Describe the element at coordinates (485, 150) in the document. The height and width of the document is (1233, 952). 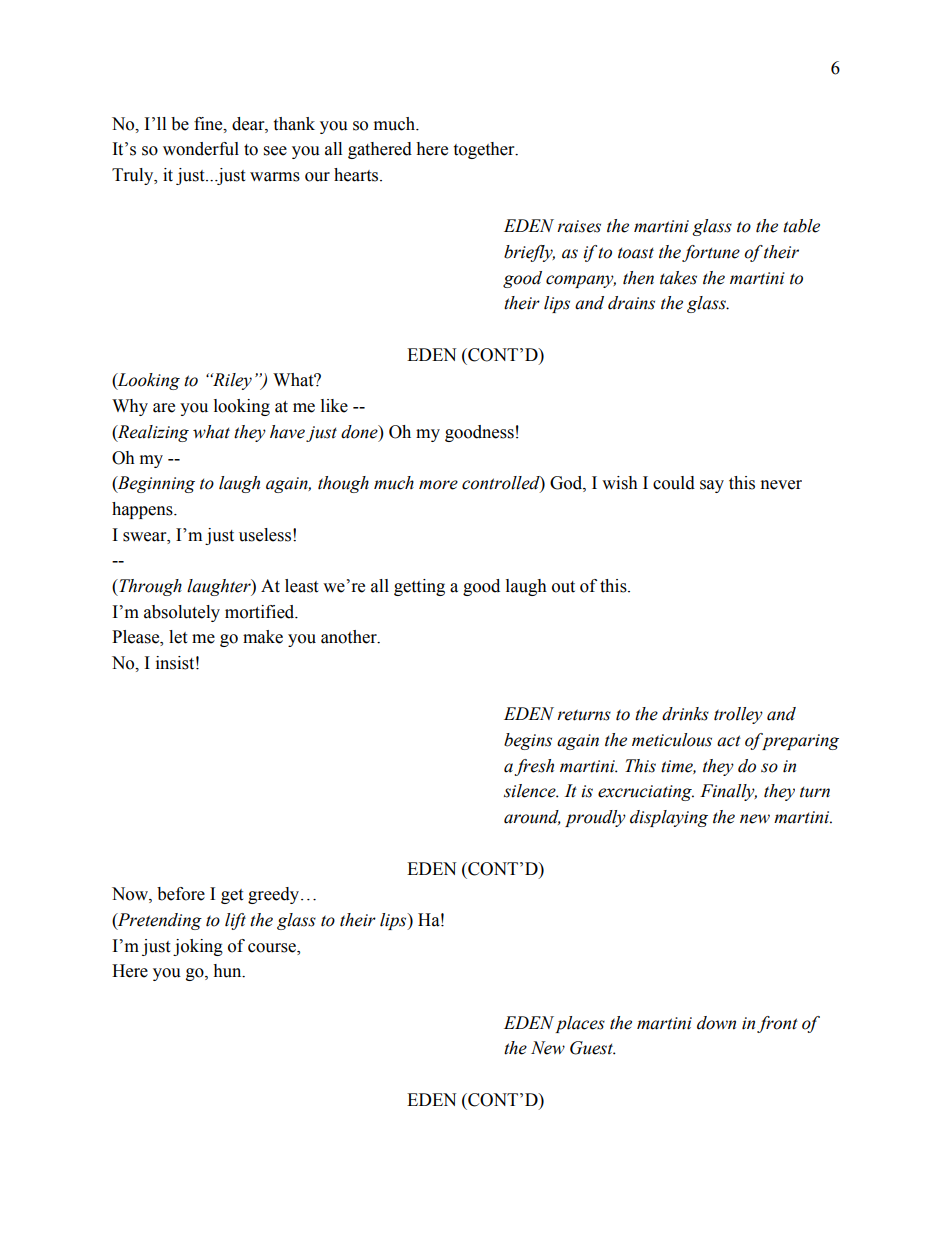
I see `together` at that location.
